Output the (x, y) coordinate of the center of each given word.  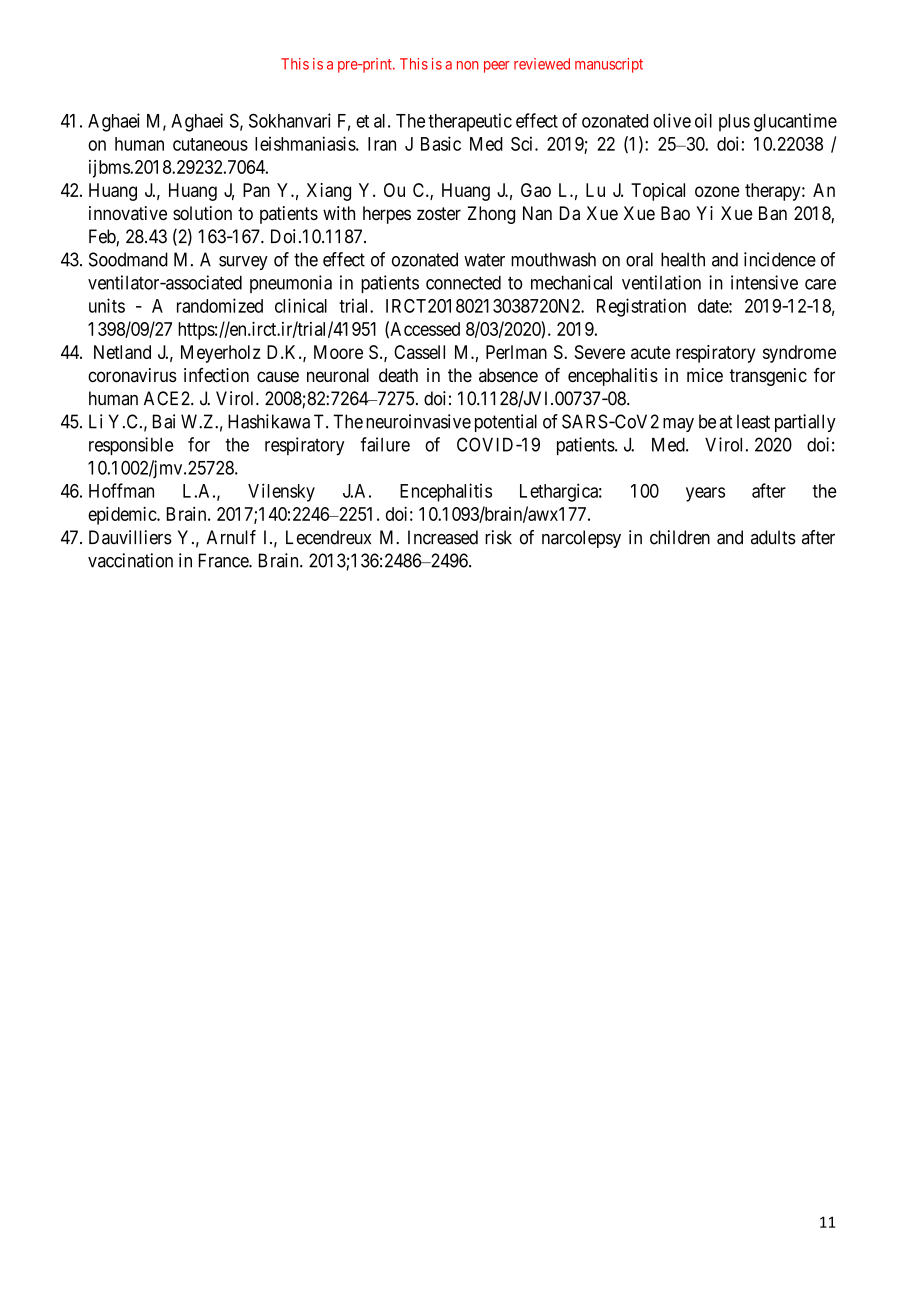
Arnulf (231, 537)
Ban (773, 213)
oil (703, 120)
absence (508, 375)
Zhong (491, 215)
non (468, 65)
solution (202, 213)
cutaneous (210, 144)
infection (216, 375)
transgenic (768, 377)
